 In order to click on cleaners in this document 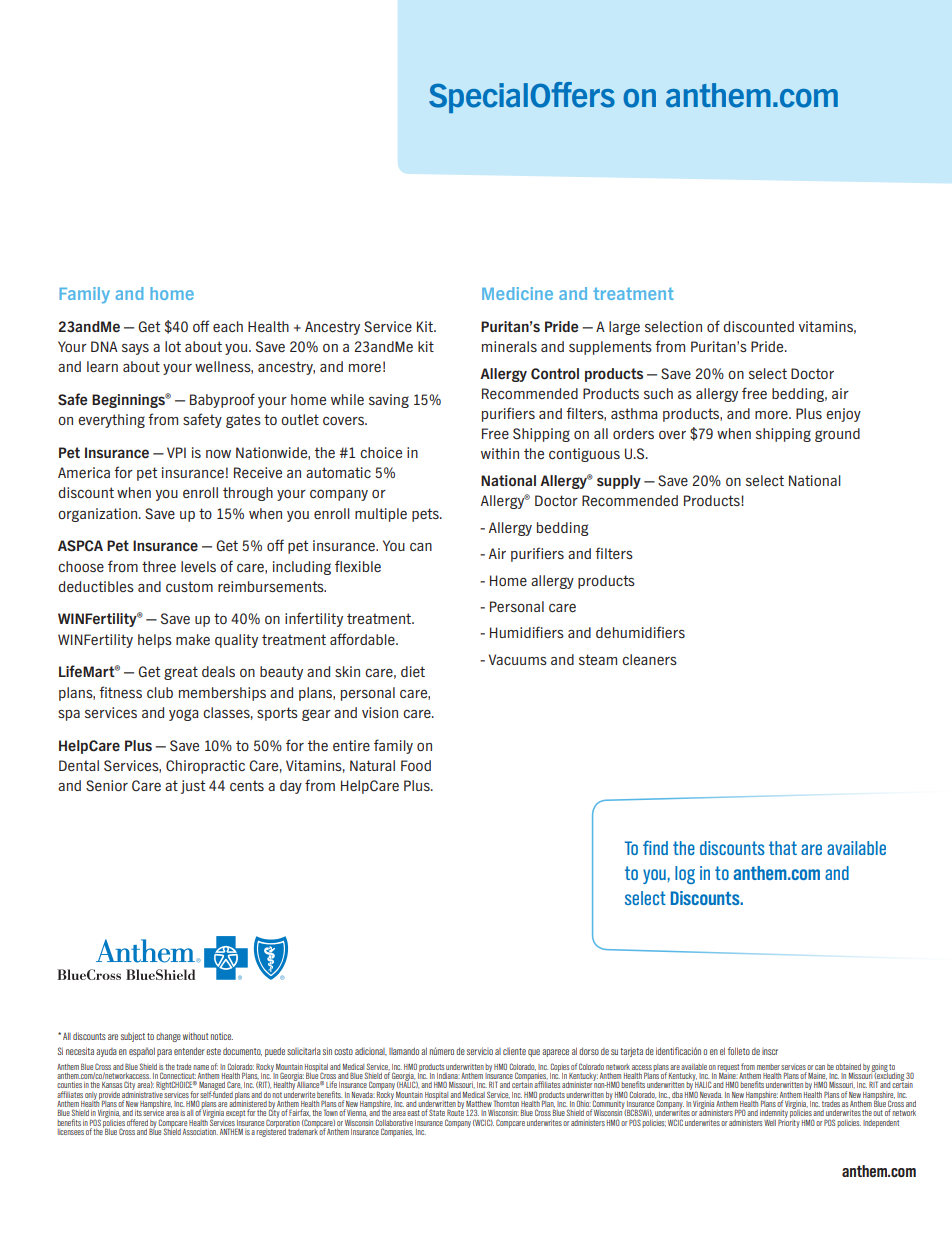, I will do `click(649, 659)`.
